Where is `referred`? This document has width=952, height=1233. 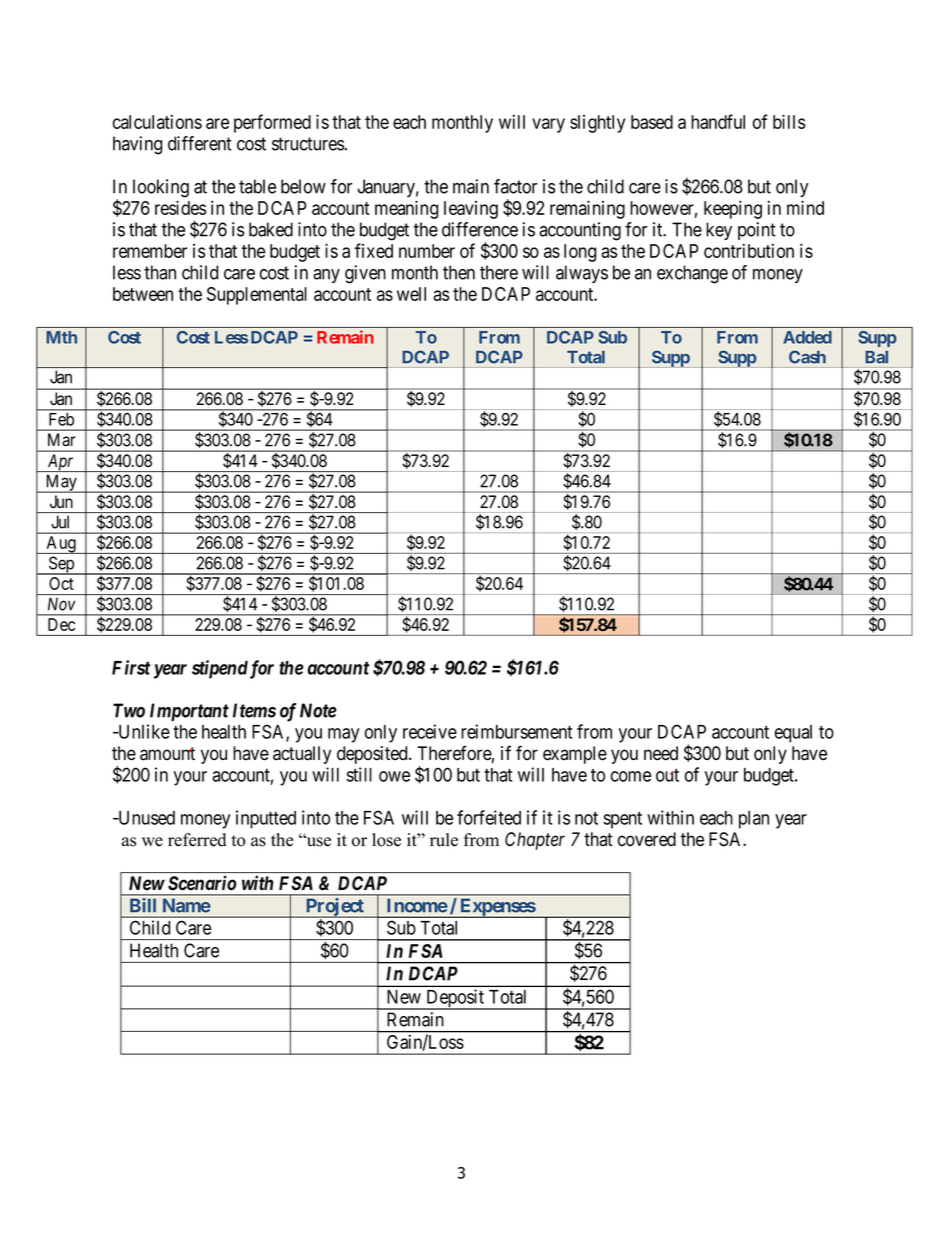 referred is located at coordinates (197, 840).
